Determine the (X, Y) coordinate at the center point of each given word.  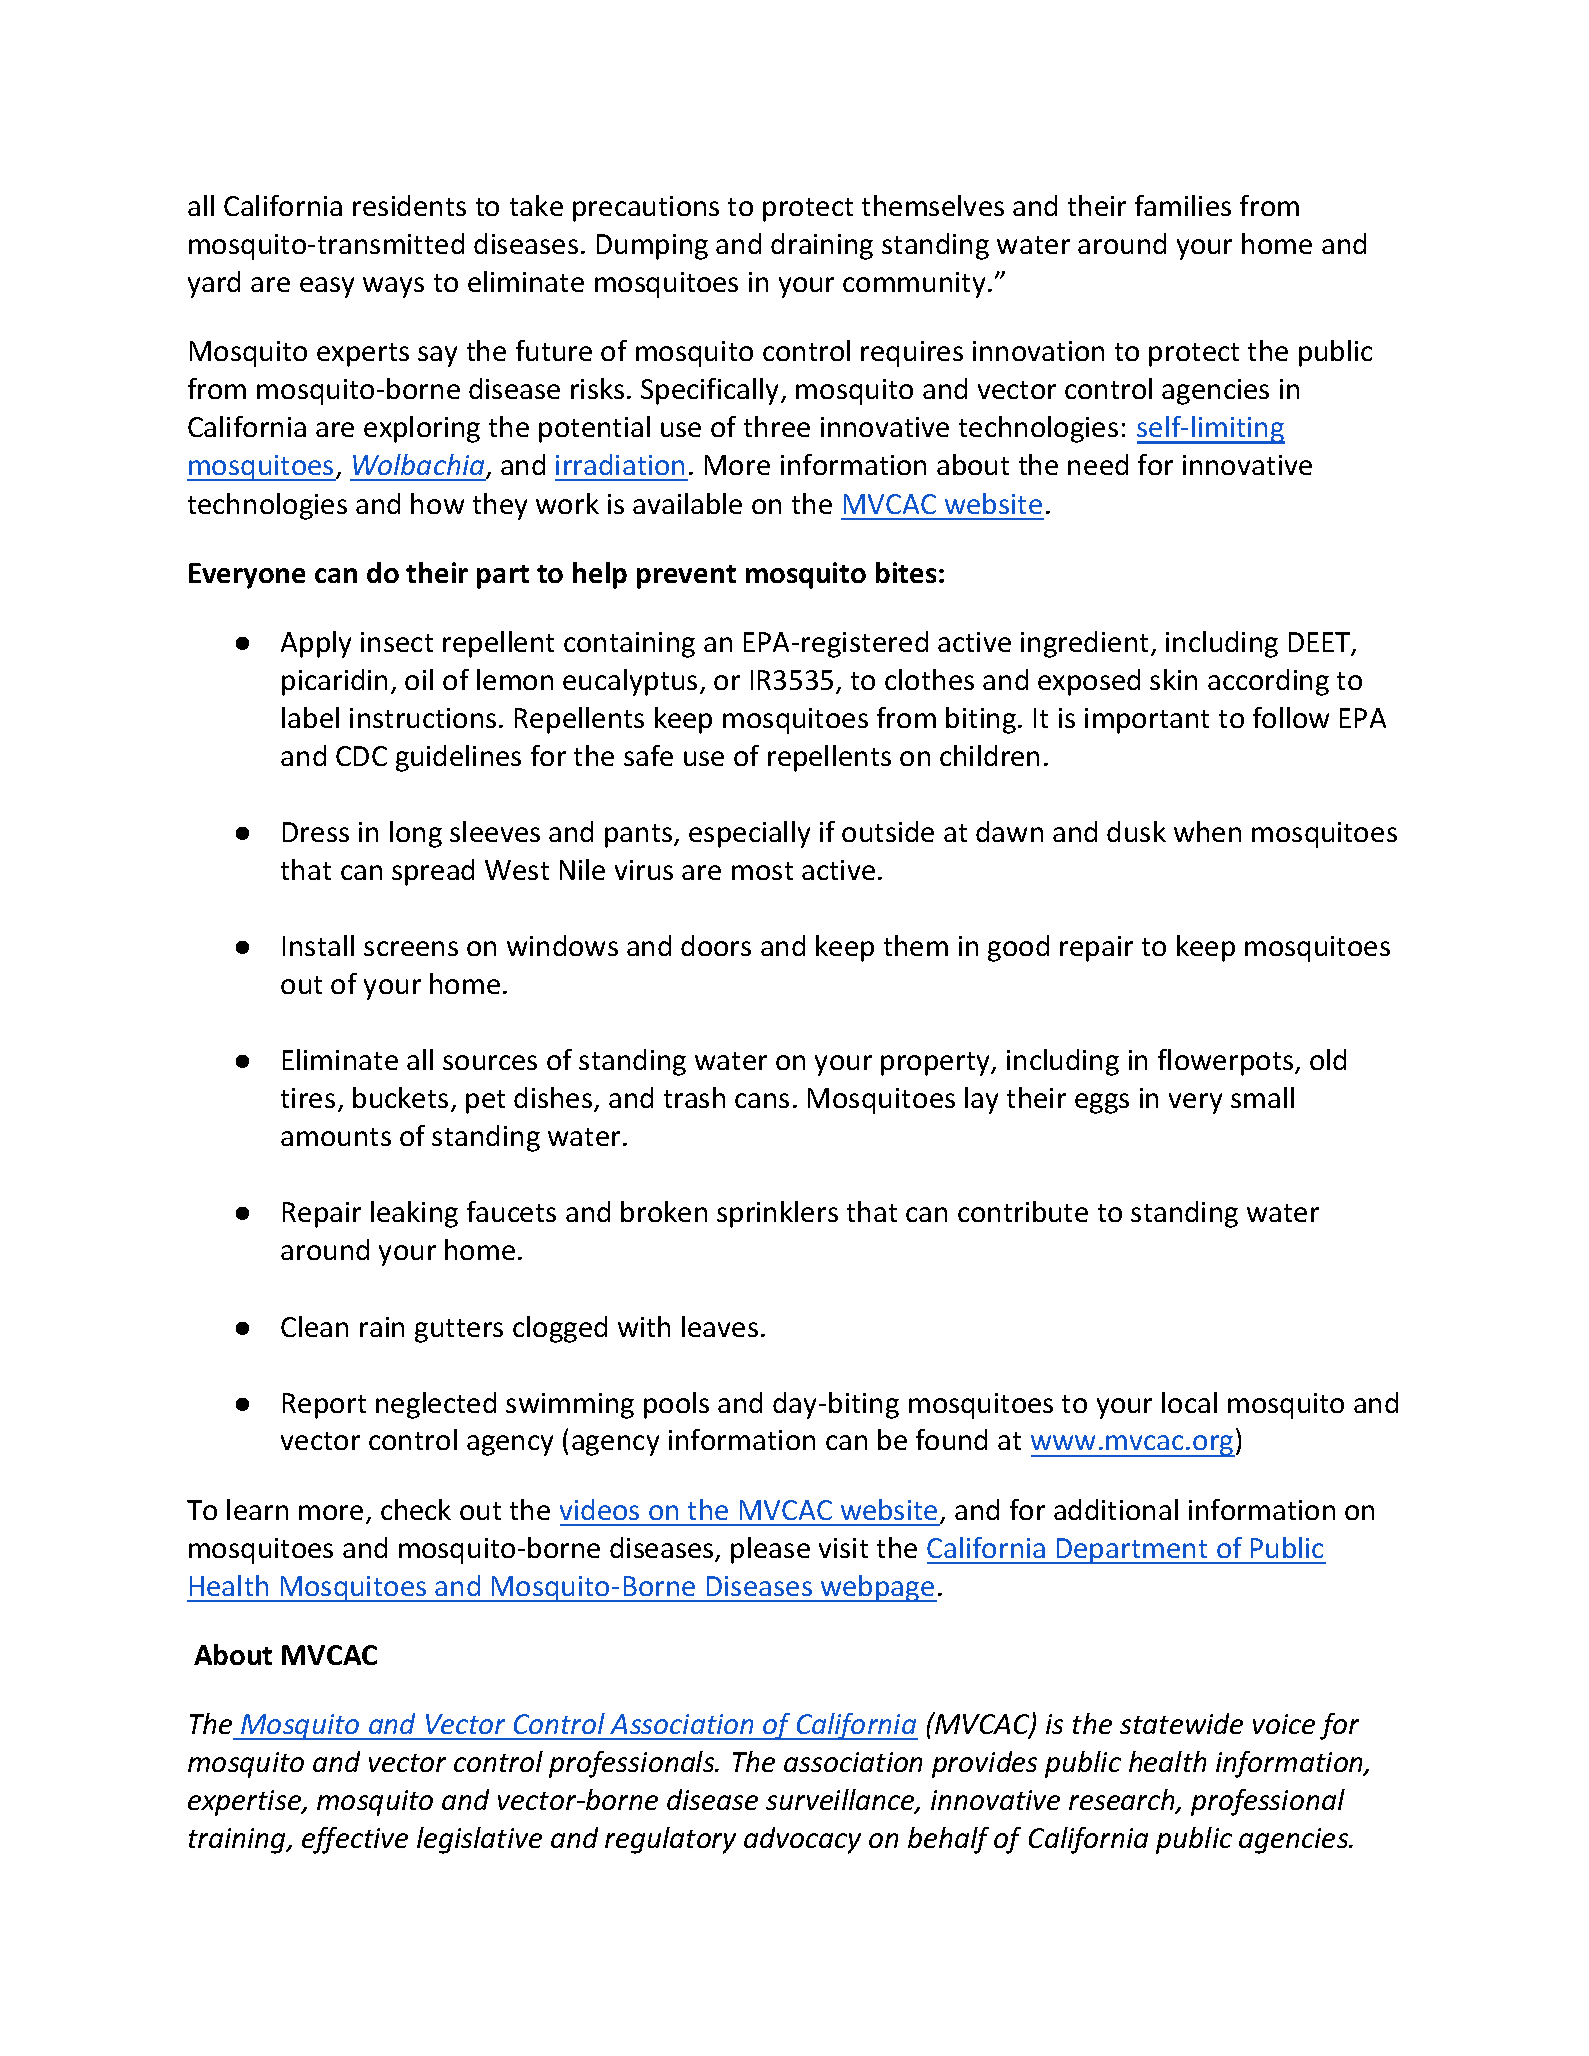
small (1262, 1097)
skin (1173, 679)
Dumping (652, 247)
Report (324, 1406)
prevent (686, 577)
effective (355, 1840)
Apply (316, 644)
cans (762, 1100)
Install (318, 945)
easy (327, 287)
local (1189, 1402)
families (1183, 205)
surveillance (841, 1801)
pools (676, 1405)
